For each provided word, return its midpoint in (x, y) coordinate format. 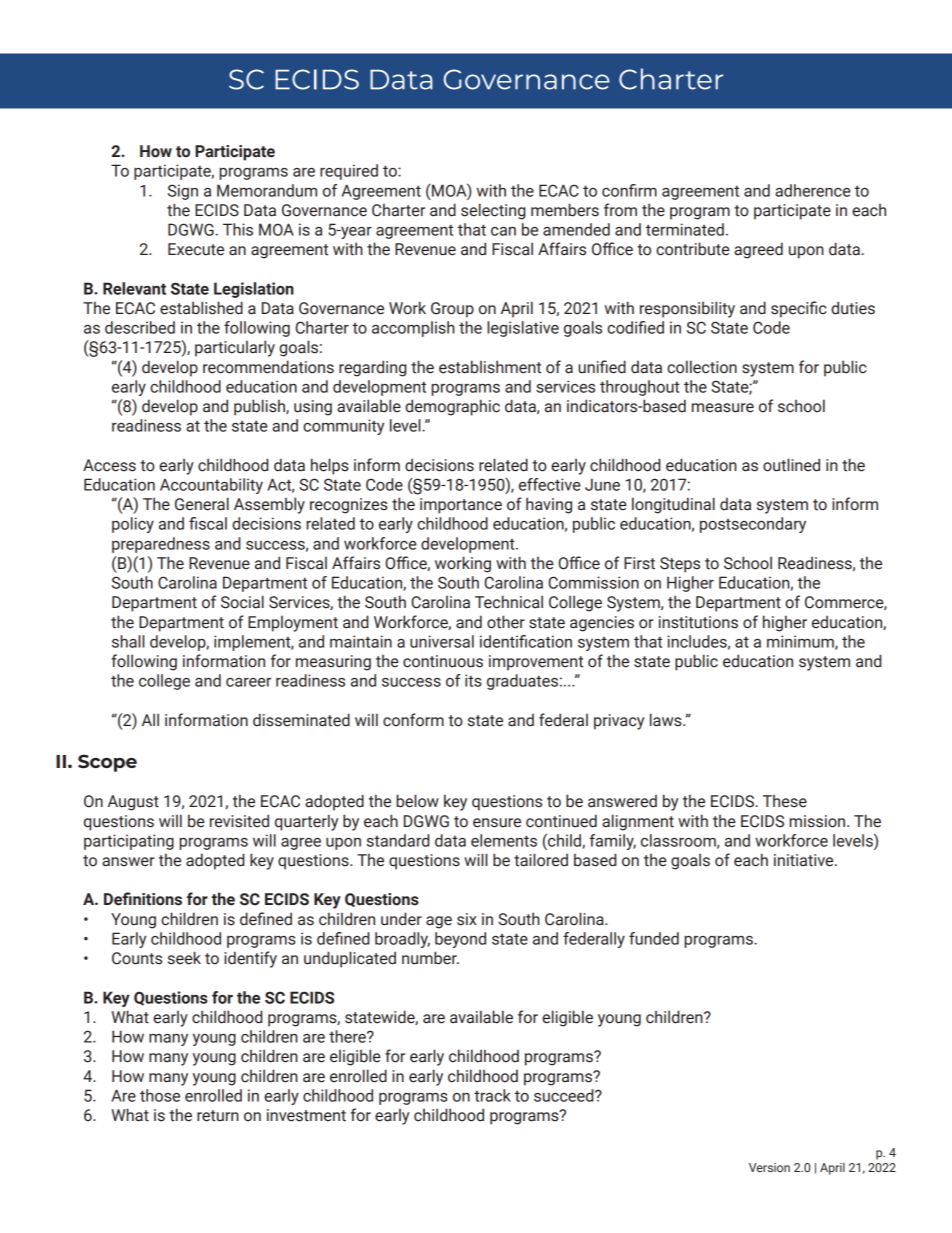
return (218, 1116)
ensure (497, 823)
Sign (183, 192)
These (785, 801)
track (492, 1095)
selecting (493, 211)
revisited (239, 821)
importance (461, 506)
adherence (813, 190)
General (202, 504)
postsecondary (753, 525)
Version (769, 1167)
